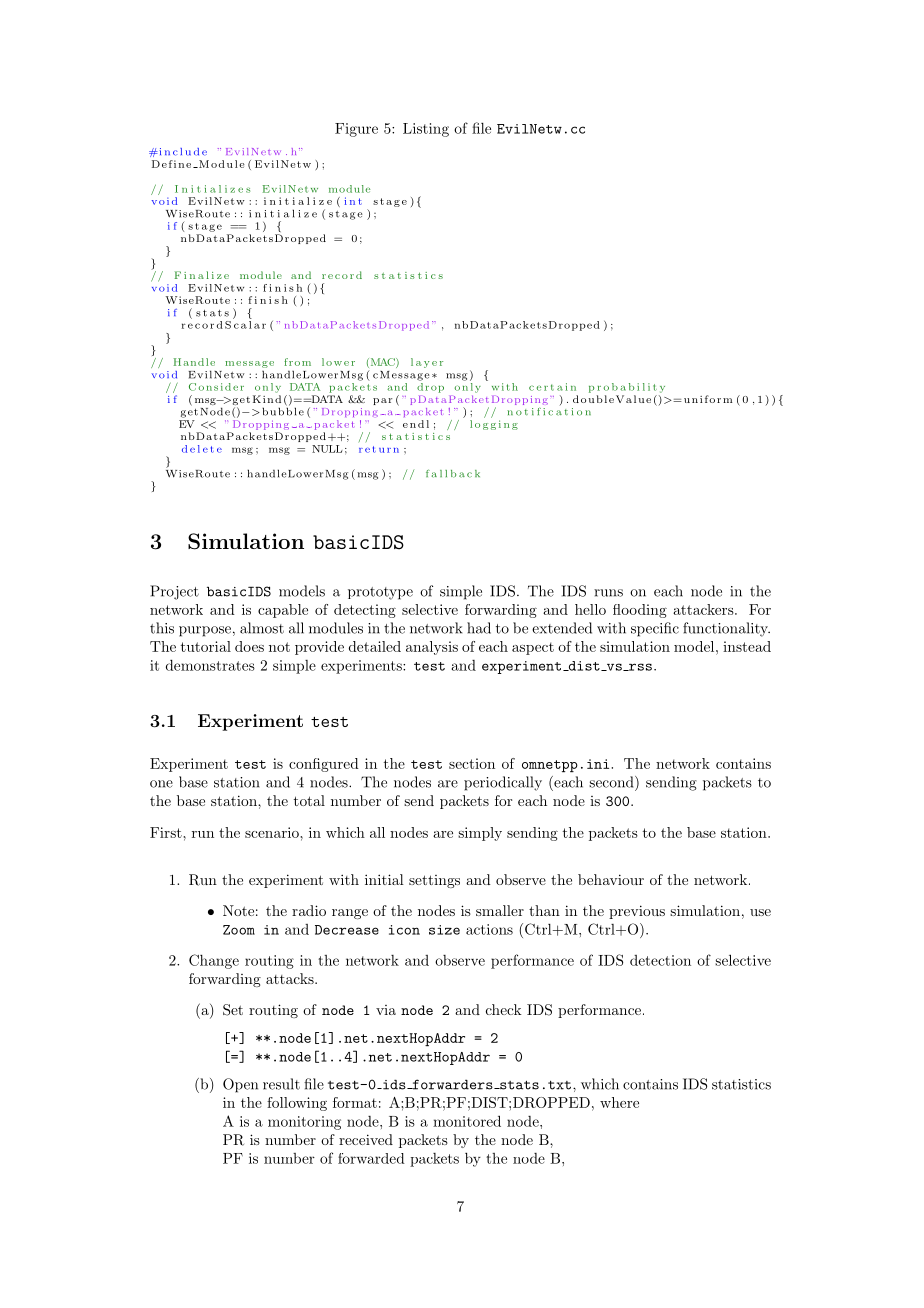 The image size is (924, 1308). What do you see at coordinates (467, 1121) in the screenshot?
I see `monitored` at bounding box center [467, 1121].
